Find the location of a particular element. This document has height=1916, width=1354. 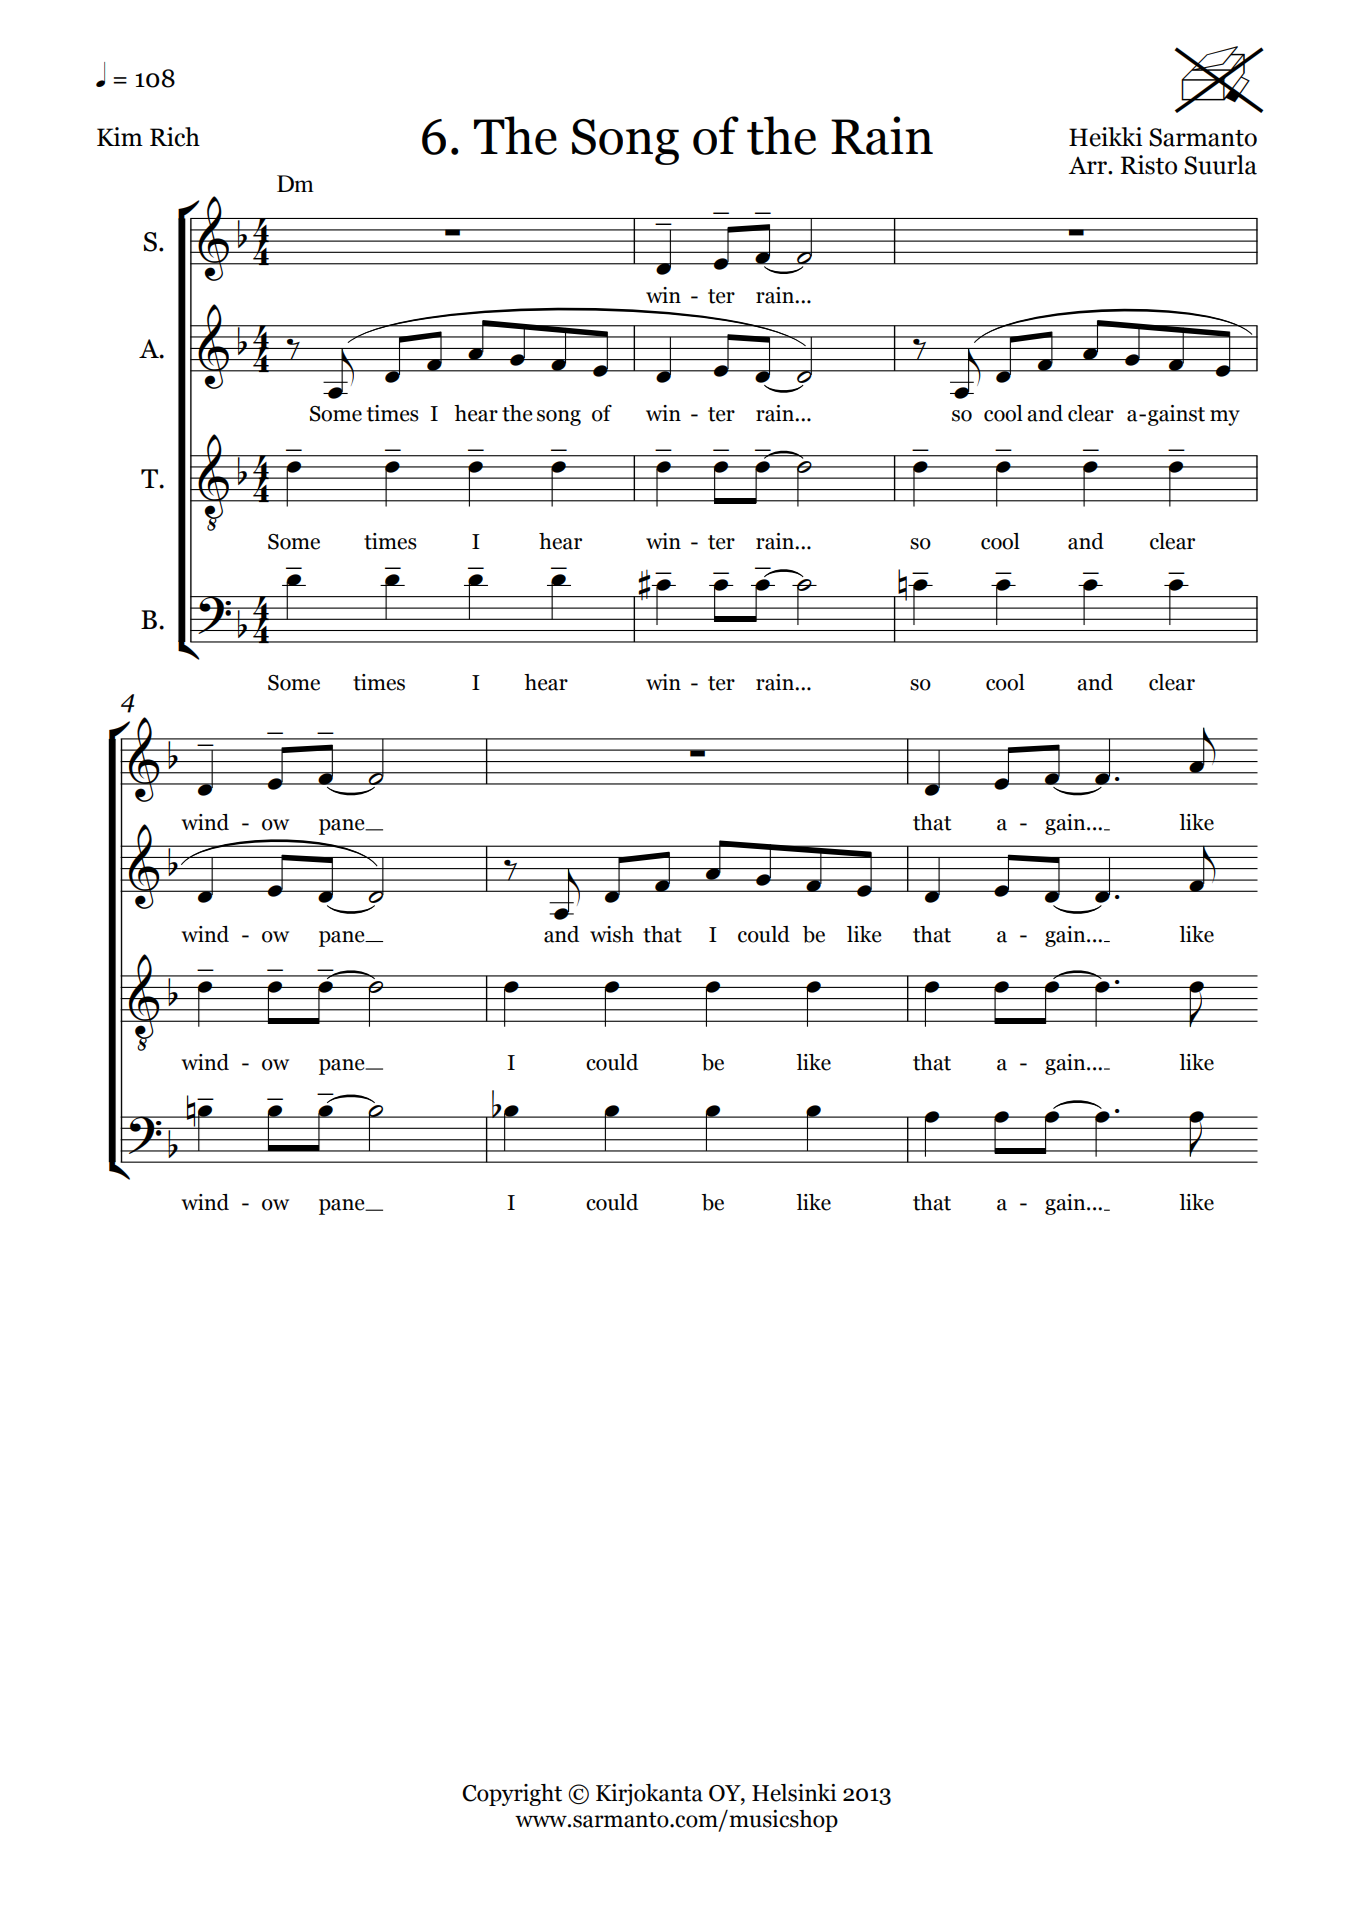

Copyright is located at coordinates (512, 1795).
